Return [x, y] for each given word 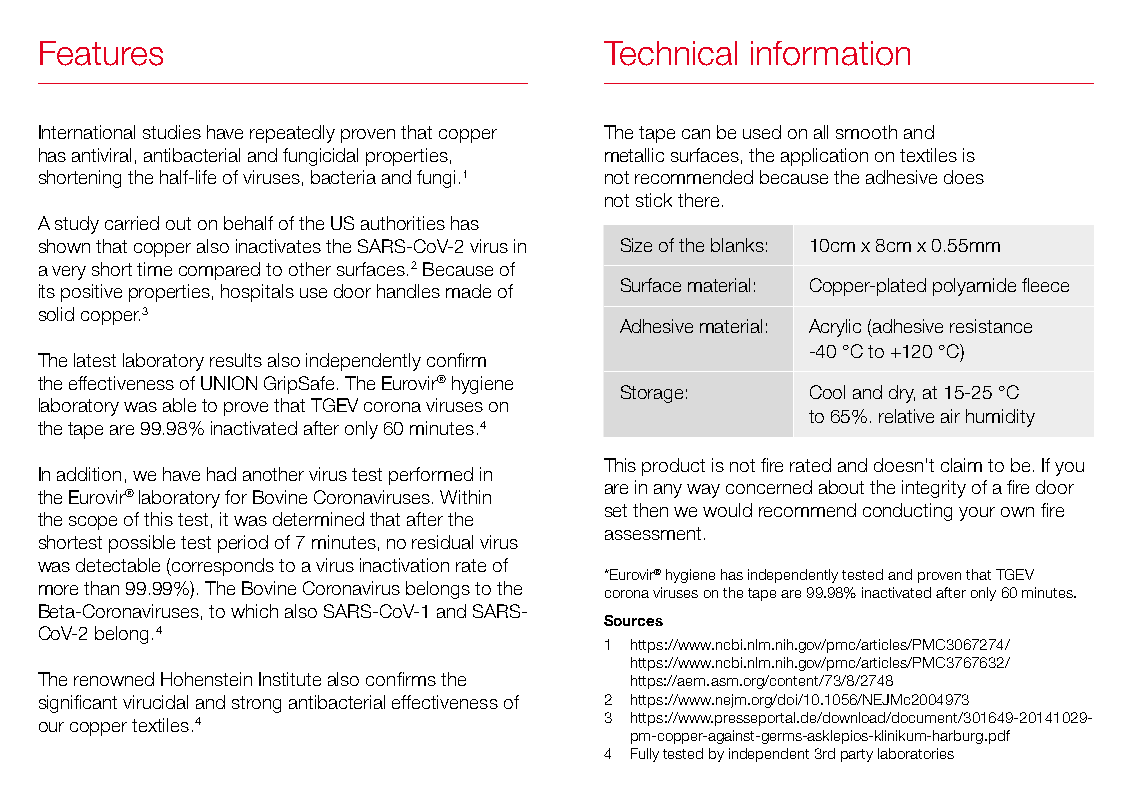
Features [101, 53]
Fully [645, 755]
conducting [907, 512]
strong [256, 704]
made [468, 291]
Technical [670, 53]
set [616, 510]
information [830, 53]
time [154, 269]
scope [93, 523]
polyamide [974, 287]
